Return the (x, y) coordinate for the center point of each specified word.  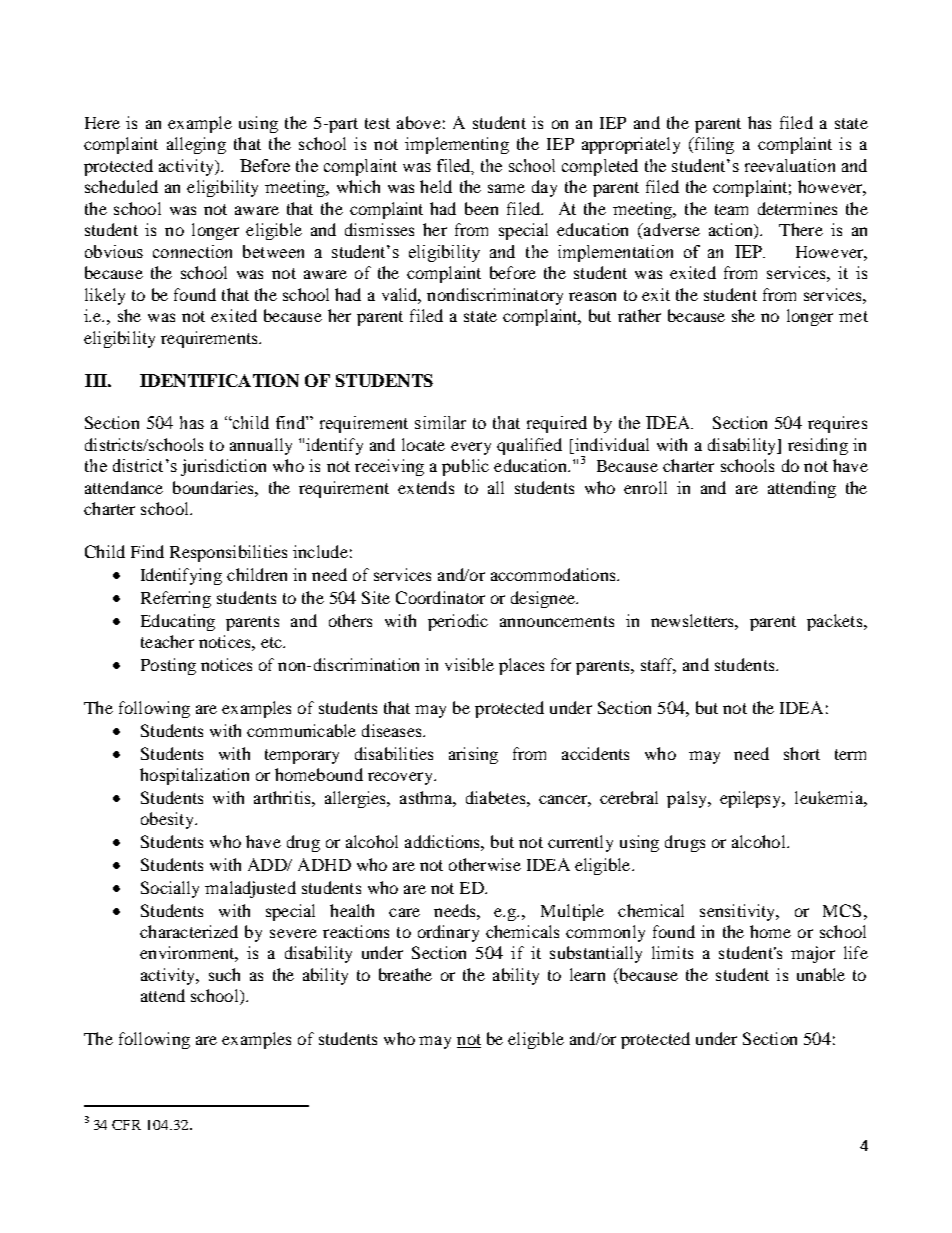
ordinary (448, 933)
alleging (196, 145)
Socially (170, 889)
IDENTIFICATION (219, 380)
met (853, 316)
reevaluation (790, 165)
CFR (126, 1125)
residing (818, 446)
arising (473, 755)
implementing (457, 145)
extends (426, 487)
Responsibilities (228, 553)
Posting (168, 666)
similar (440, 422)
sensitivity (739, 912)
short (802, 753)
